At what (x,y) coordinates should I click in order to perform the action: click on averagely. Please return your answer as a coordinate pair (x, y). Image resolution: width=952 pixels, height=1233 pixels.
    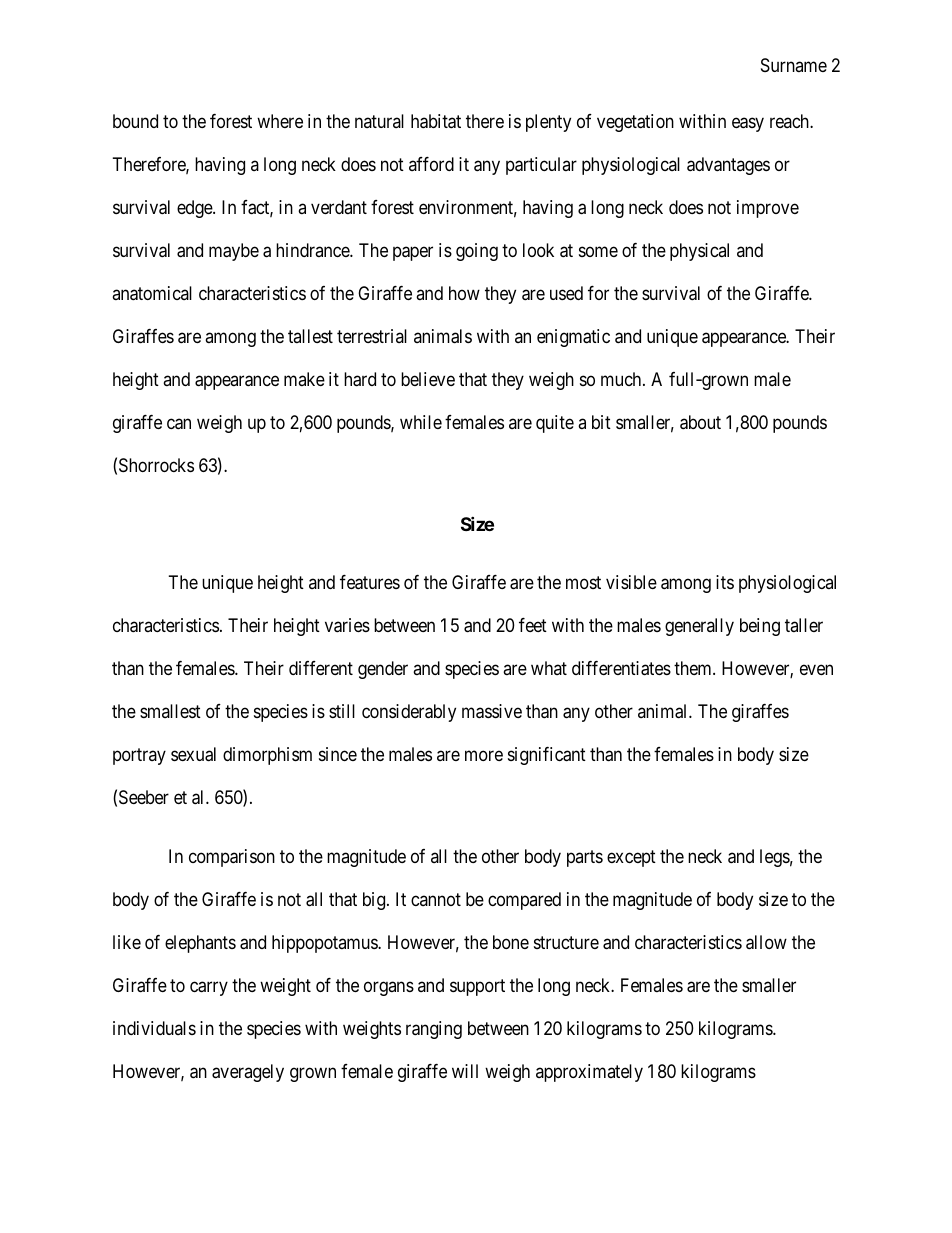
    Looking at the image, I should click on (248, 1073).
